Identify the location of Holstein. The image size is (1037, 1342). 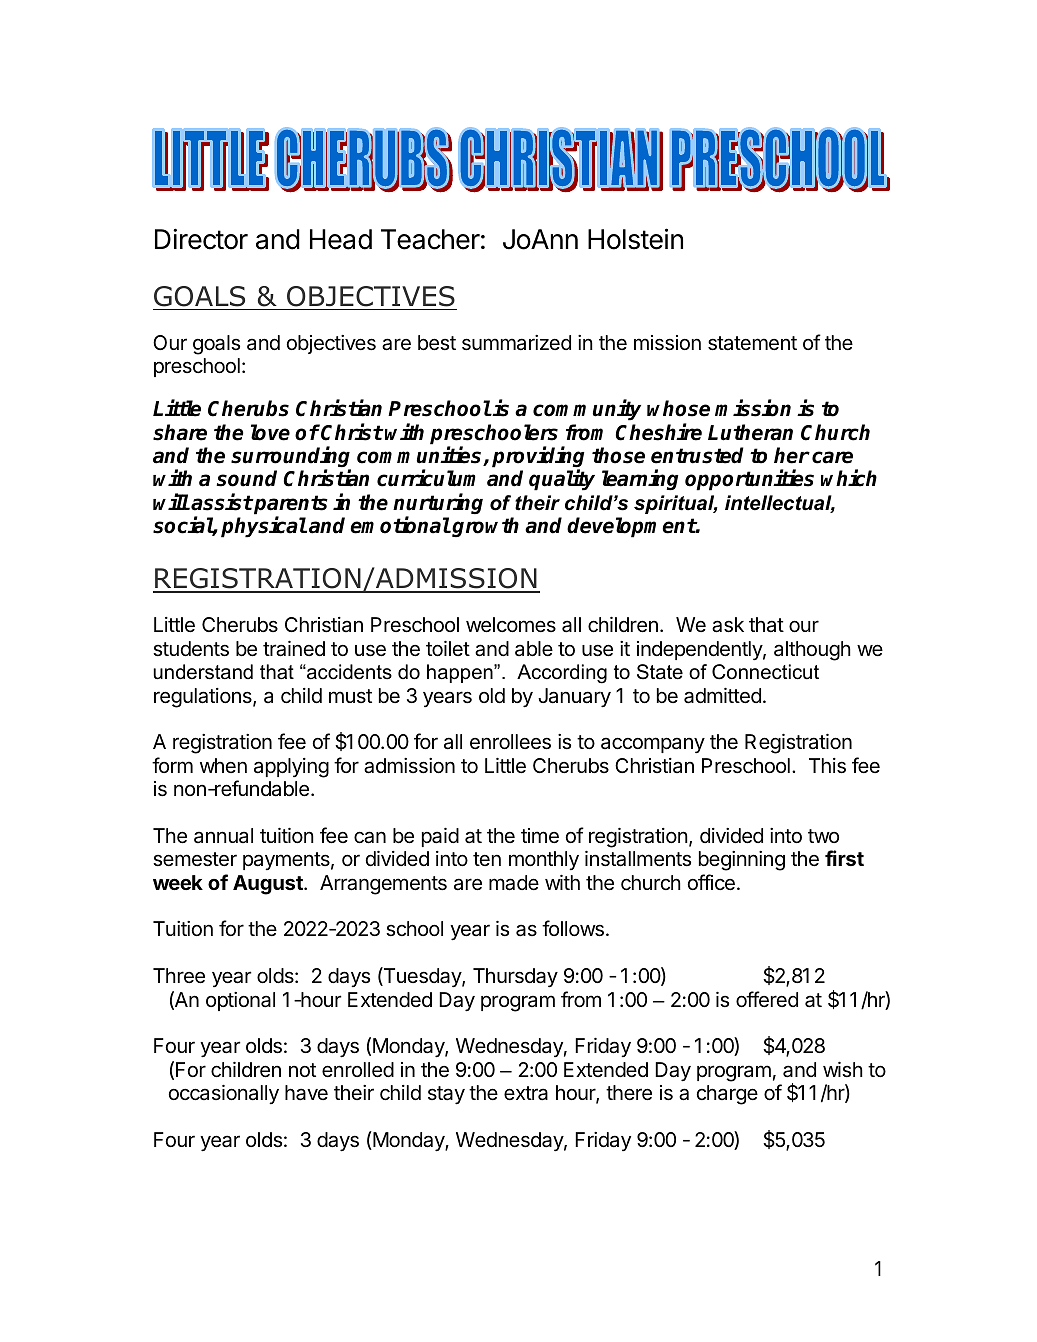
(635, 239).
